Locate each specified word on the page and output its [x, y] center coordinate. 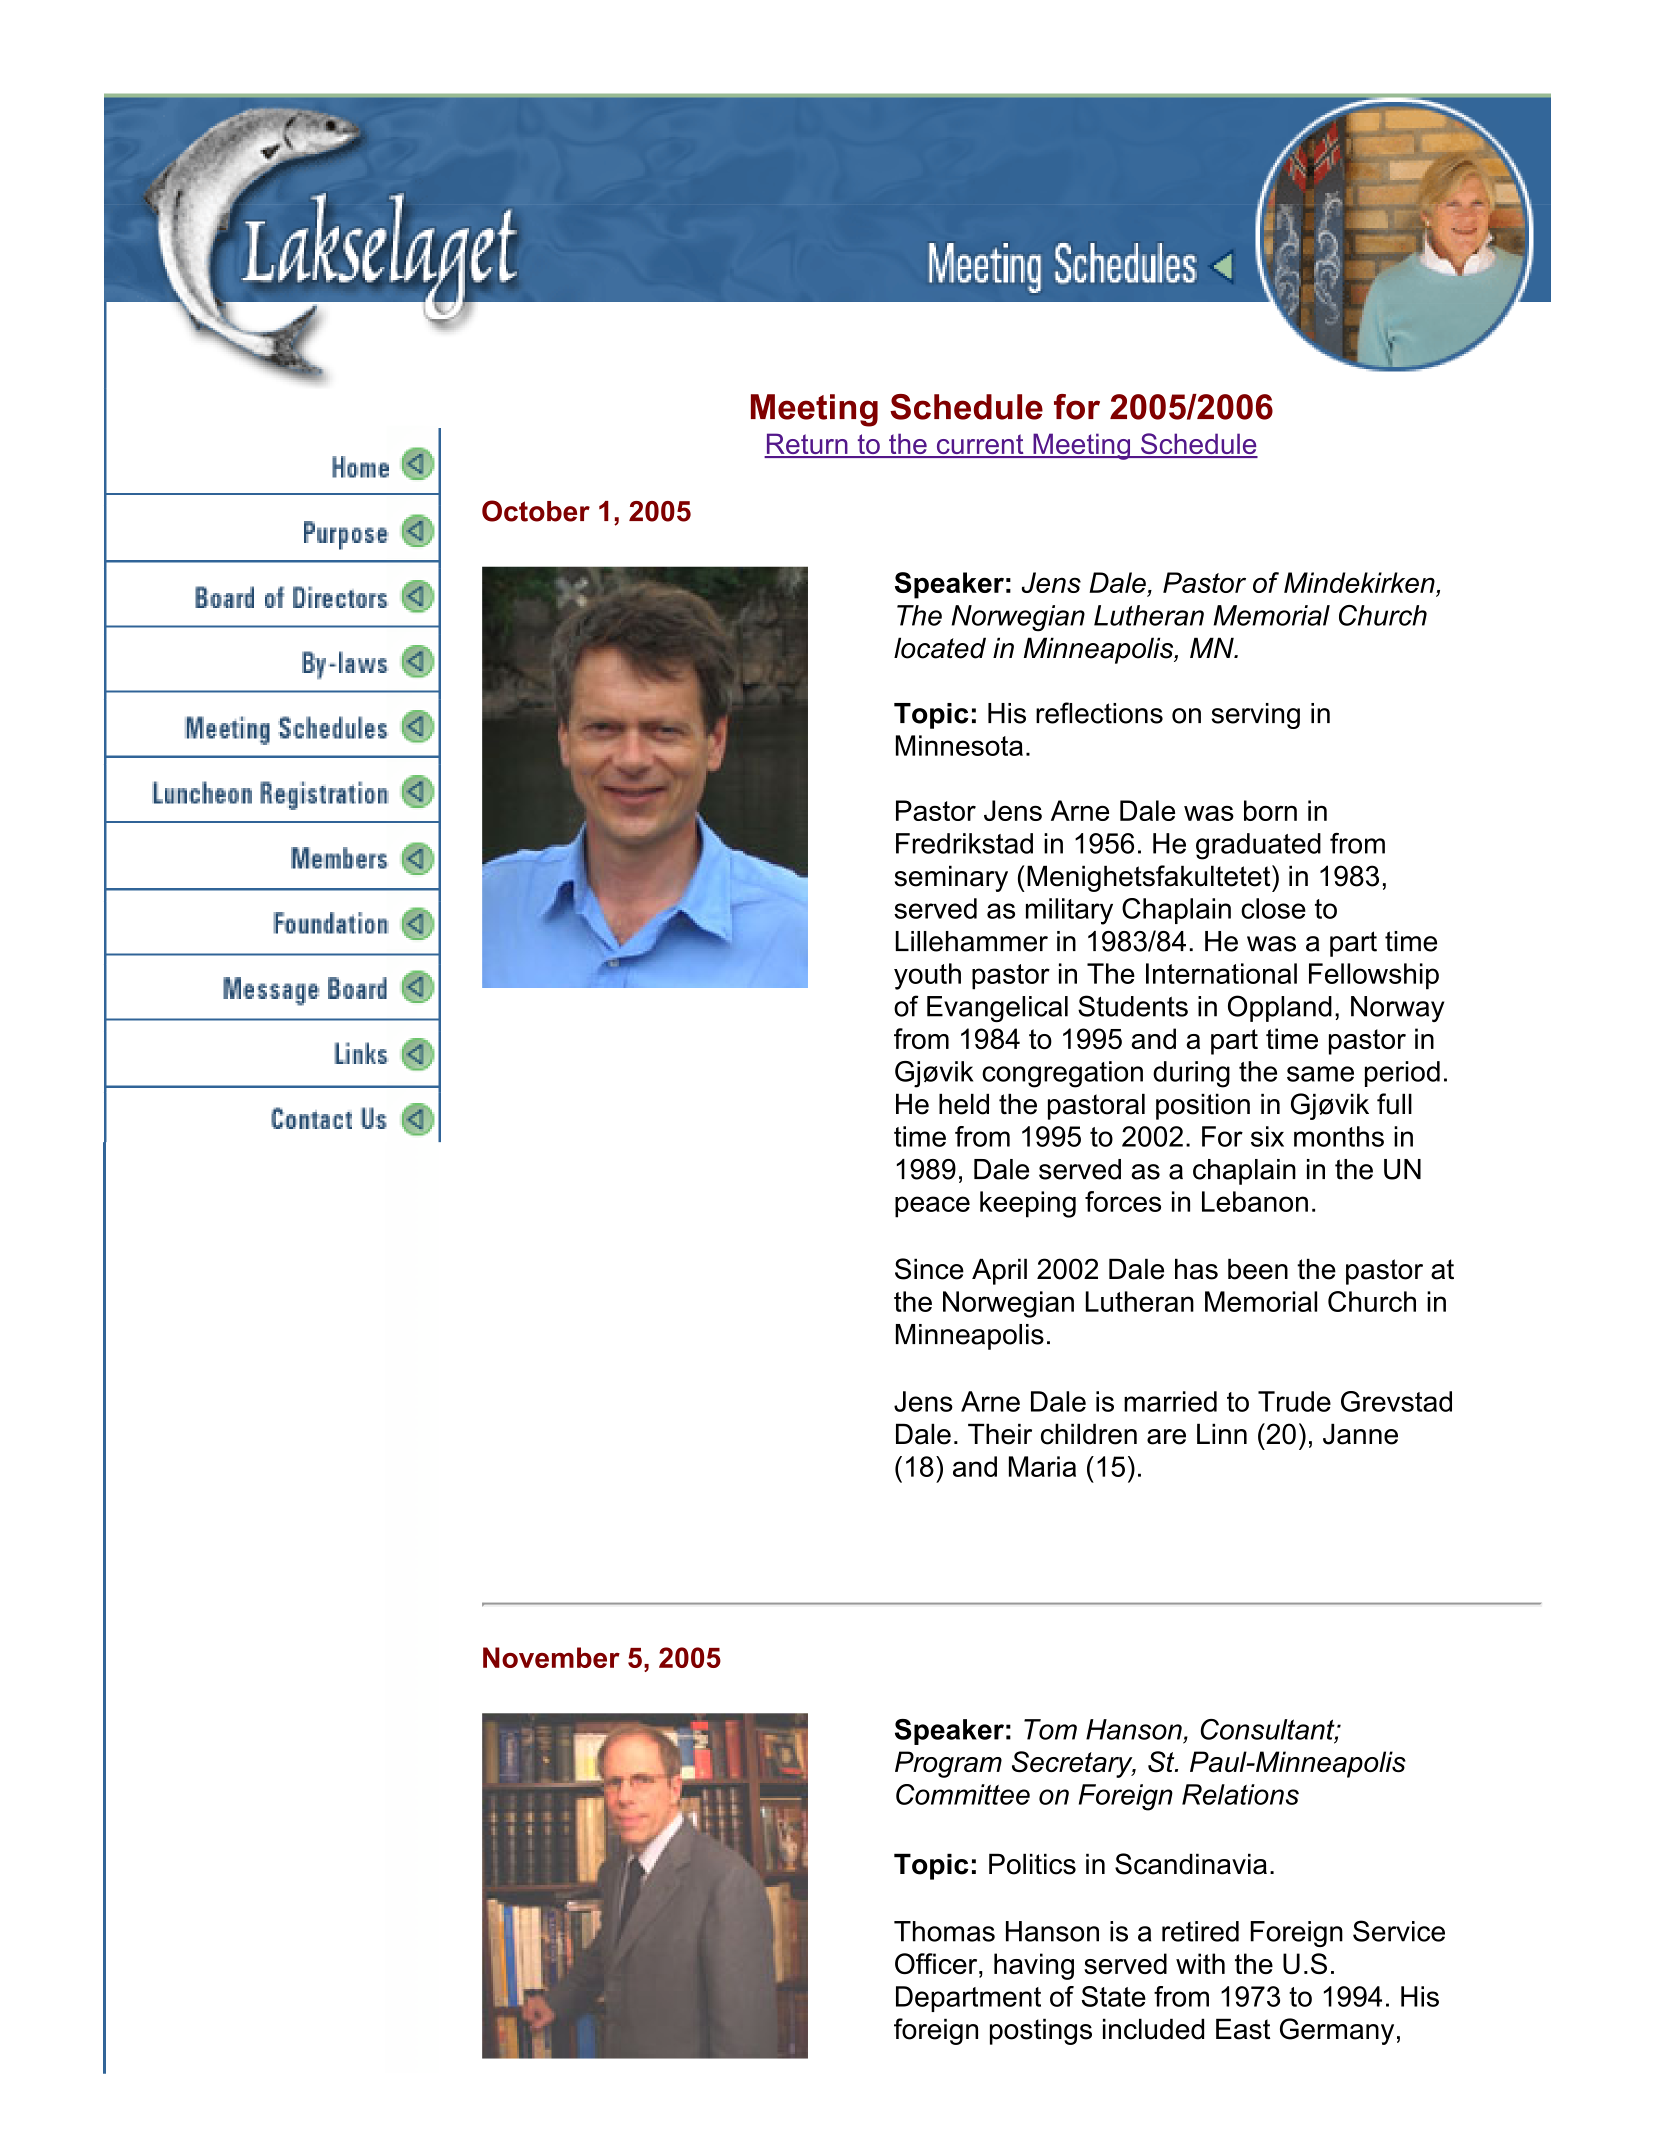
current [980, 445]
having [1034, 1966]
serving [1255, 716]
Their [1000, 1434]
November [551, 1657]
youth [927, 976]
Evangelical [997, 1009]
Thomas [944, 1931]
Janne [1360, 1434]
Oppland [1280, 1008]
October [536, 511]
